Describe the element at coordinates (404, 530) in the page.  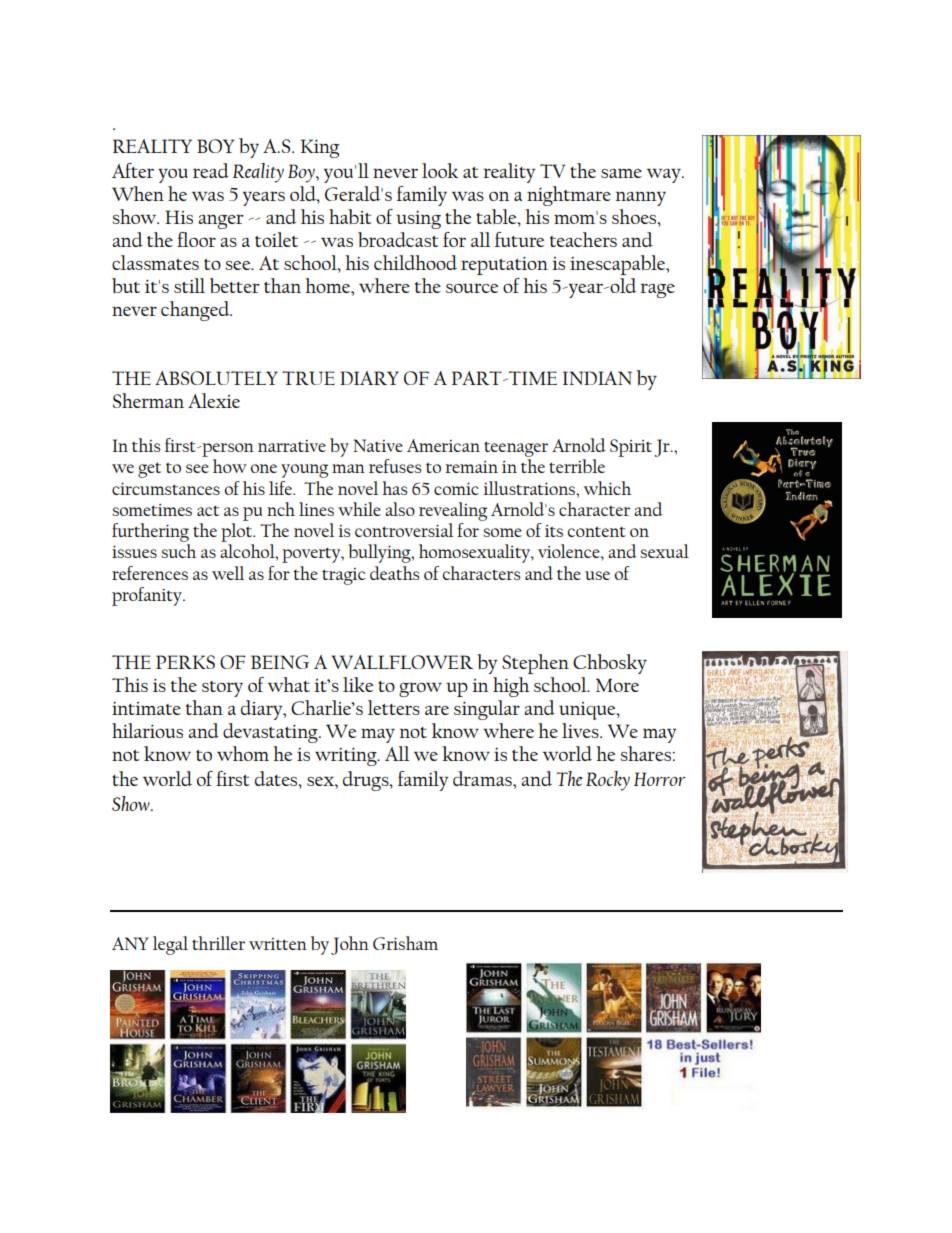
I see `controversial` at that location.
